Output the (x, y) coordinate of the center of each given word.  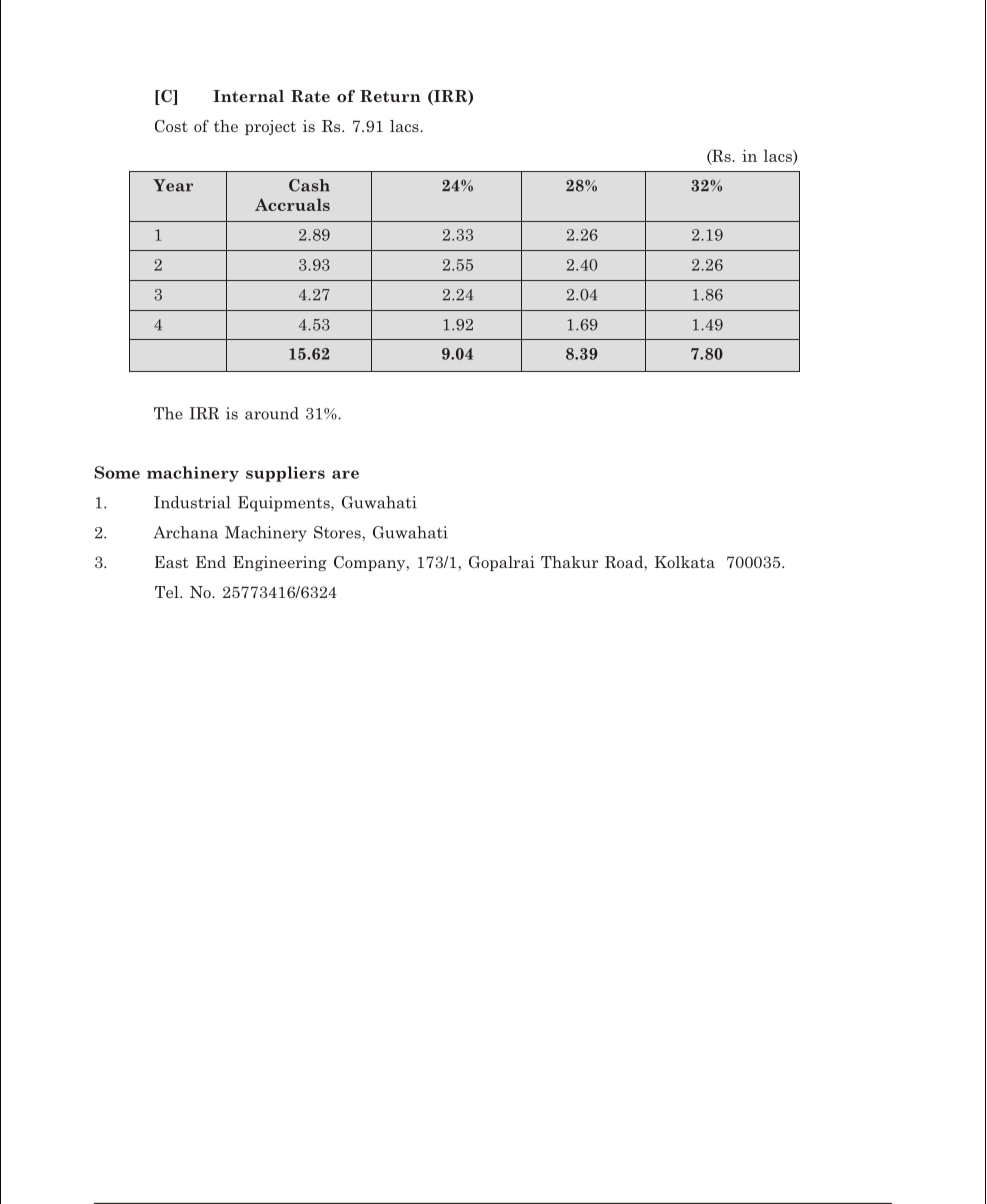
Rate (310, 96)
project (270, 127)
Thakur (570, 562)
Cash (309, 185)
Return (390, 96)
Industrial (192, 502)
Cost (171, 126)
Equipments (285, 504)
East (172, 562)
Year (173, 185)
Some (117, 472)
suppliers (285, 474)
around (272, 413)
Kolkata (685, 562)
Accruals (292, 204)
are (345, 474)
